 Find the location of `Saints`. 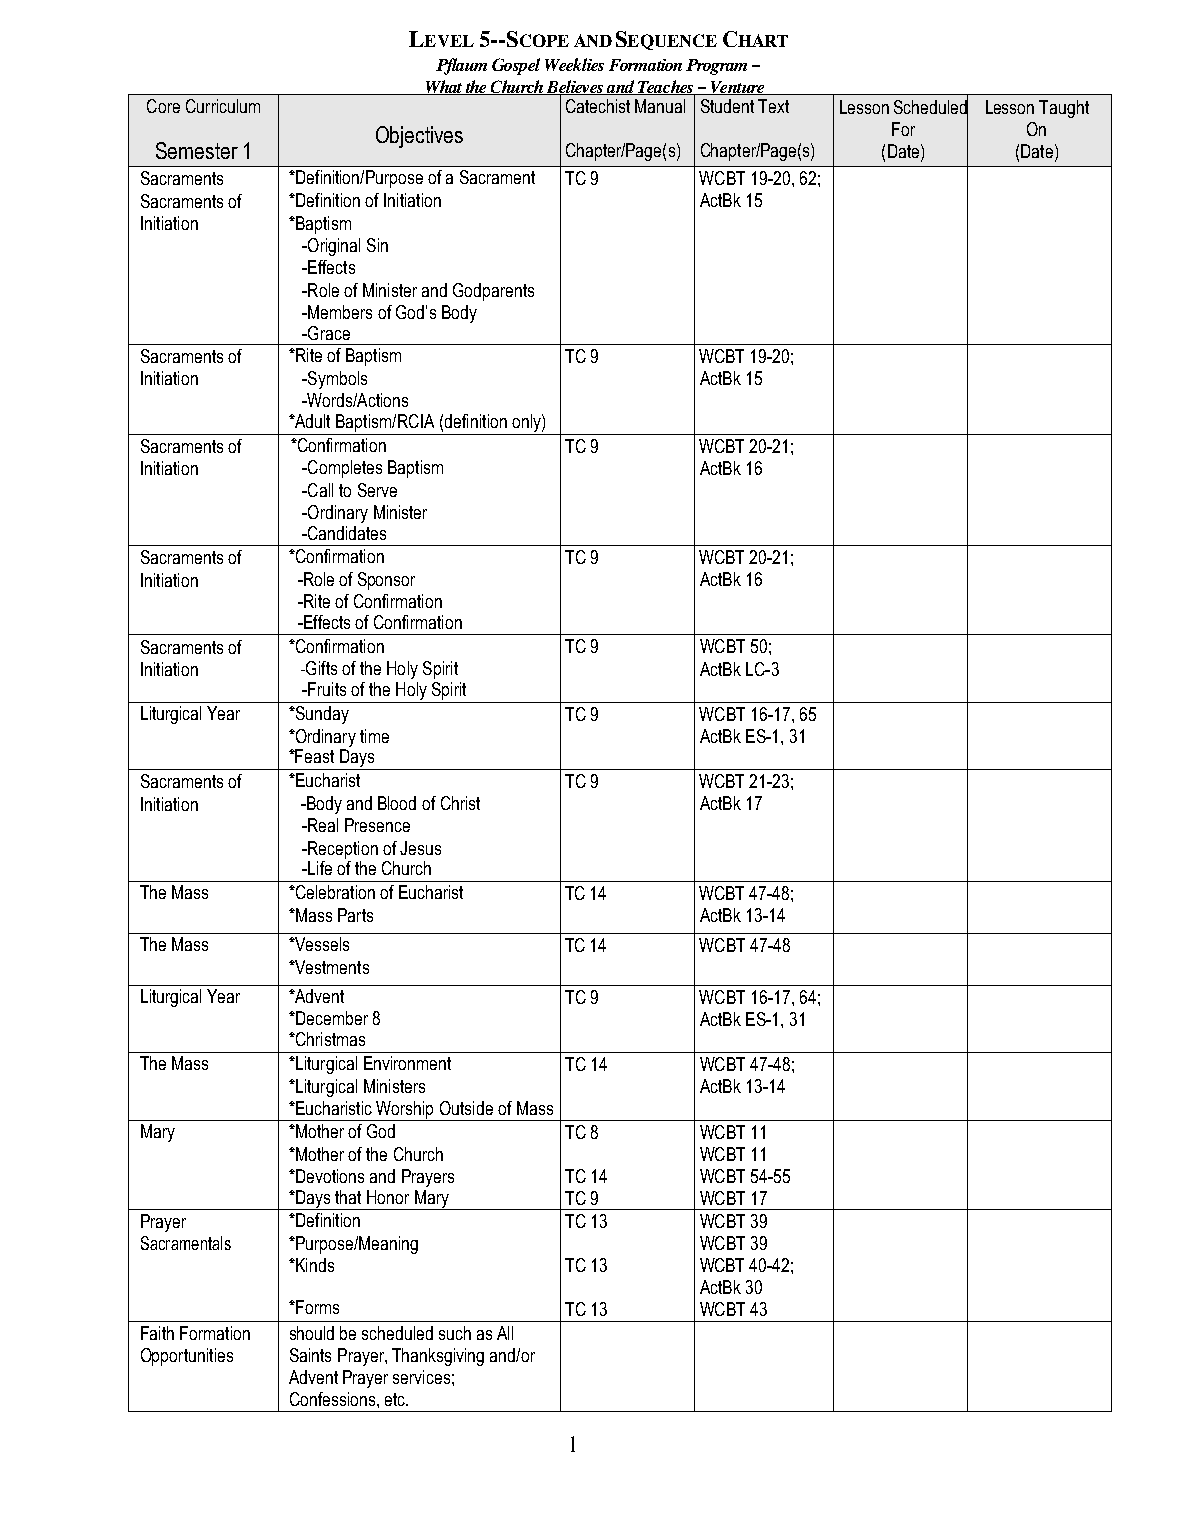

Saints is located at coordinates (310, 1355).
